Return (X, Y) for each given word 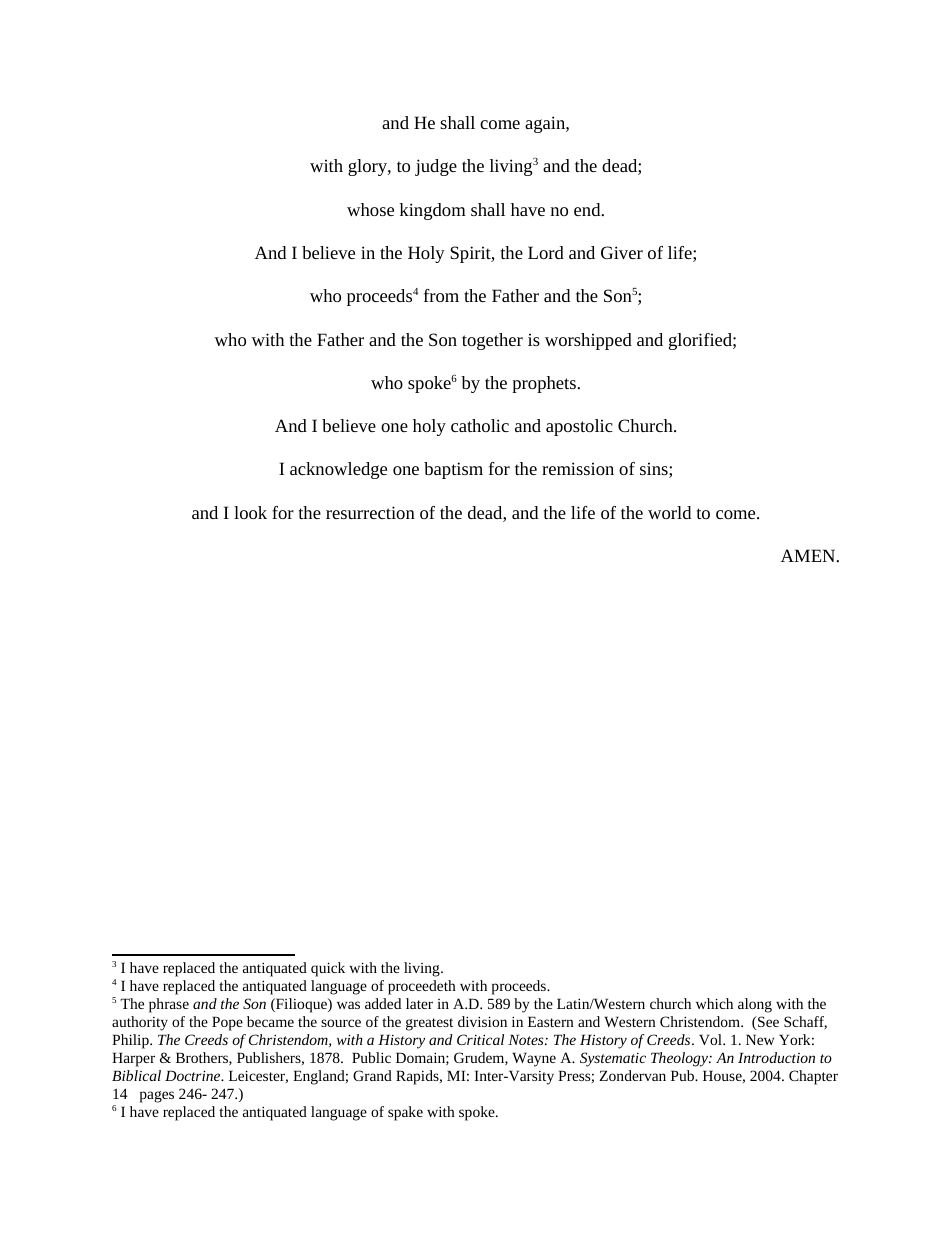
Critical (480, 1039)
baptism (453, 470)
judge (436, 167)
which (714, 1003)
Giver (622, 252)
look (250, 512)
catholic (480, 425)
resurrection (370, 512)
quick (328, 969)
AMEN (809, 555)
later (419, 1003)
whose (370, 209)
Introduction (776, 1057)
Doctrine (194, 1075)
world (669, 512)
